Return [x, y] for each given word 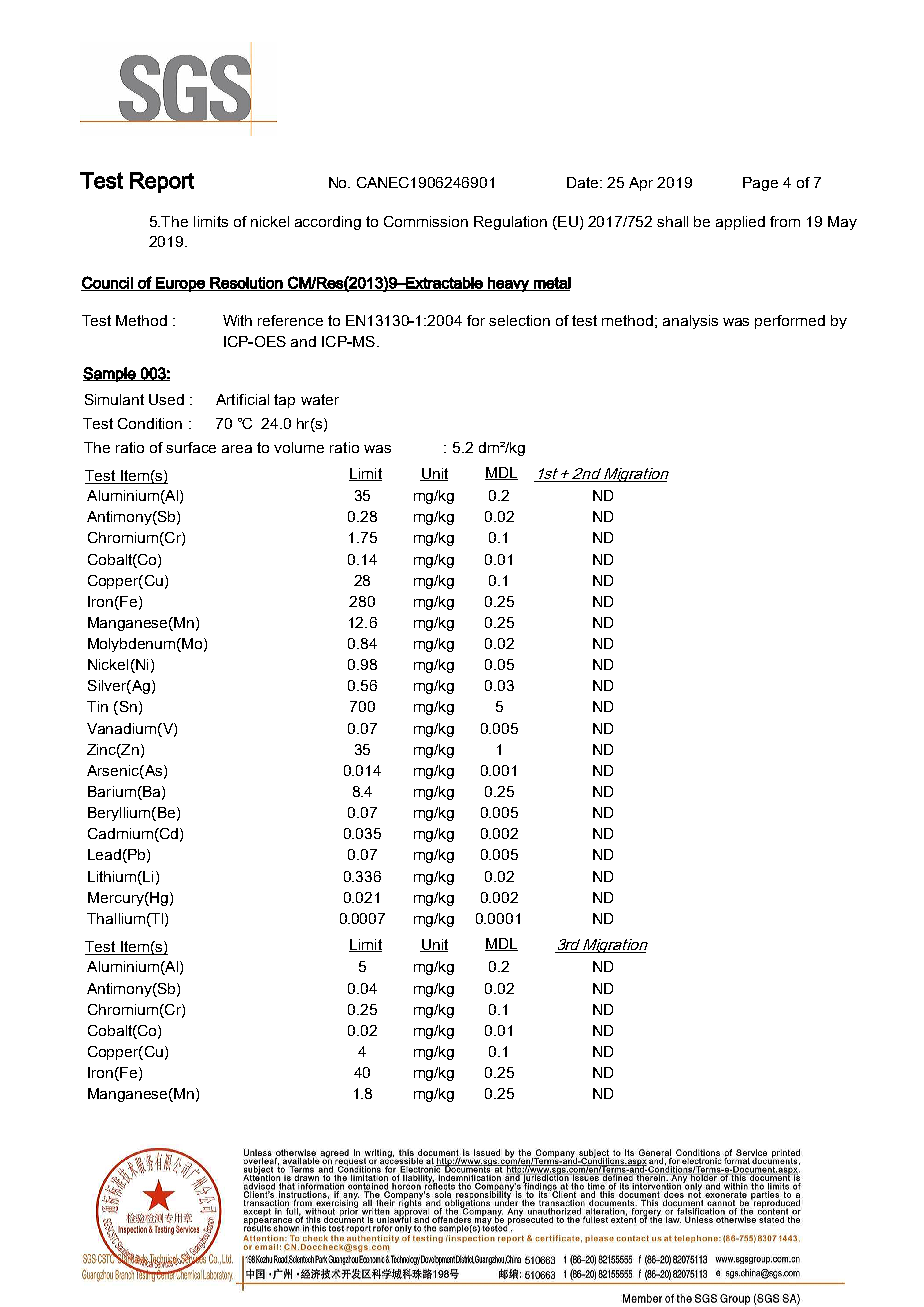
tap [284, 401]
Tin [97, 706]
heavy [508, 284]
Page [760, 184]
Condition [150, 423]
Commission [426, 221]
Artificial [242, 399]
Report [162, 182]
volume [299, 447]
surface [191, 447]
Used [166, 399]
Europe [180, 284]
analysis [690, 322]
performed [790, 322]
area [237, 449]
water [320, 399]
